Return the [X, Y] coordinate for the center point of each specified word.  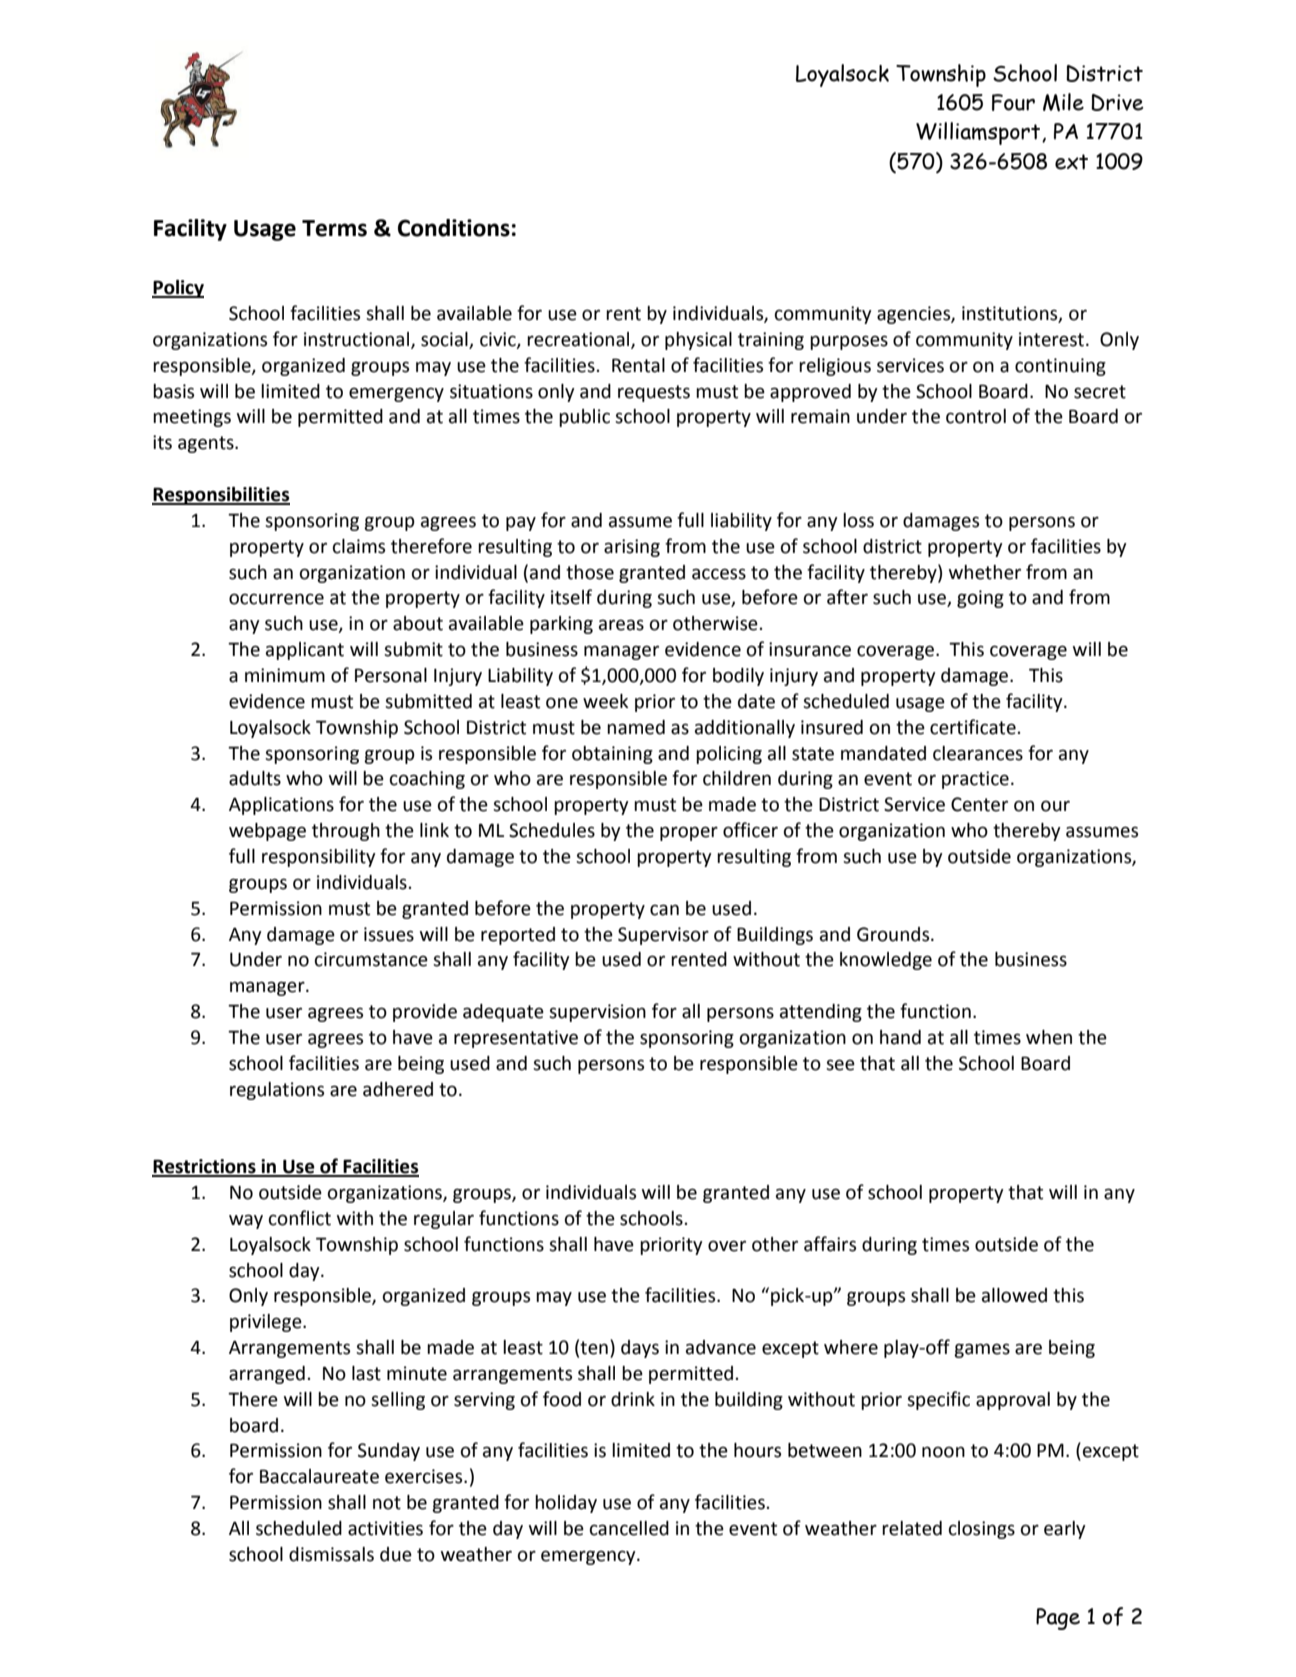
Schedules [552, 830]
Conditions [454, 228]
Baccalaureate [319, 1476]
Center [979, 804]
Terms [334, 228]
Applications [281, 806]
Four [1013, 102]
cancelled [629, 1528]
